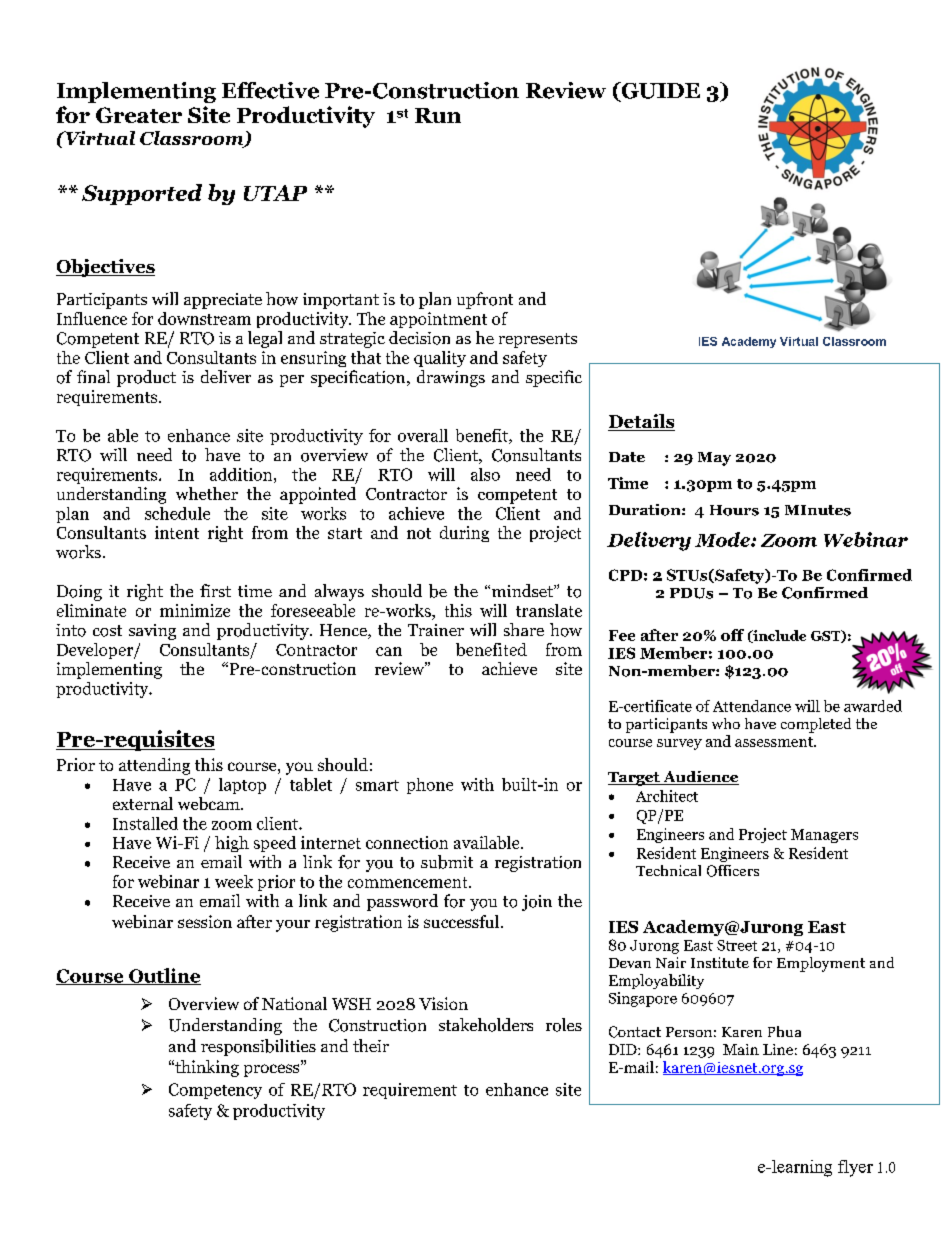 This screenshot has height=1233, width=952. What do you see at coordinates (447, 862) in the screenshot?
I see `submit` at bounding box center [447, 862].
